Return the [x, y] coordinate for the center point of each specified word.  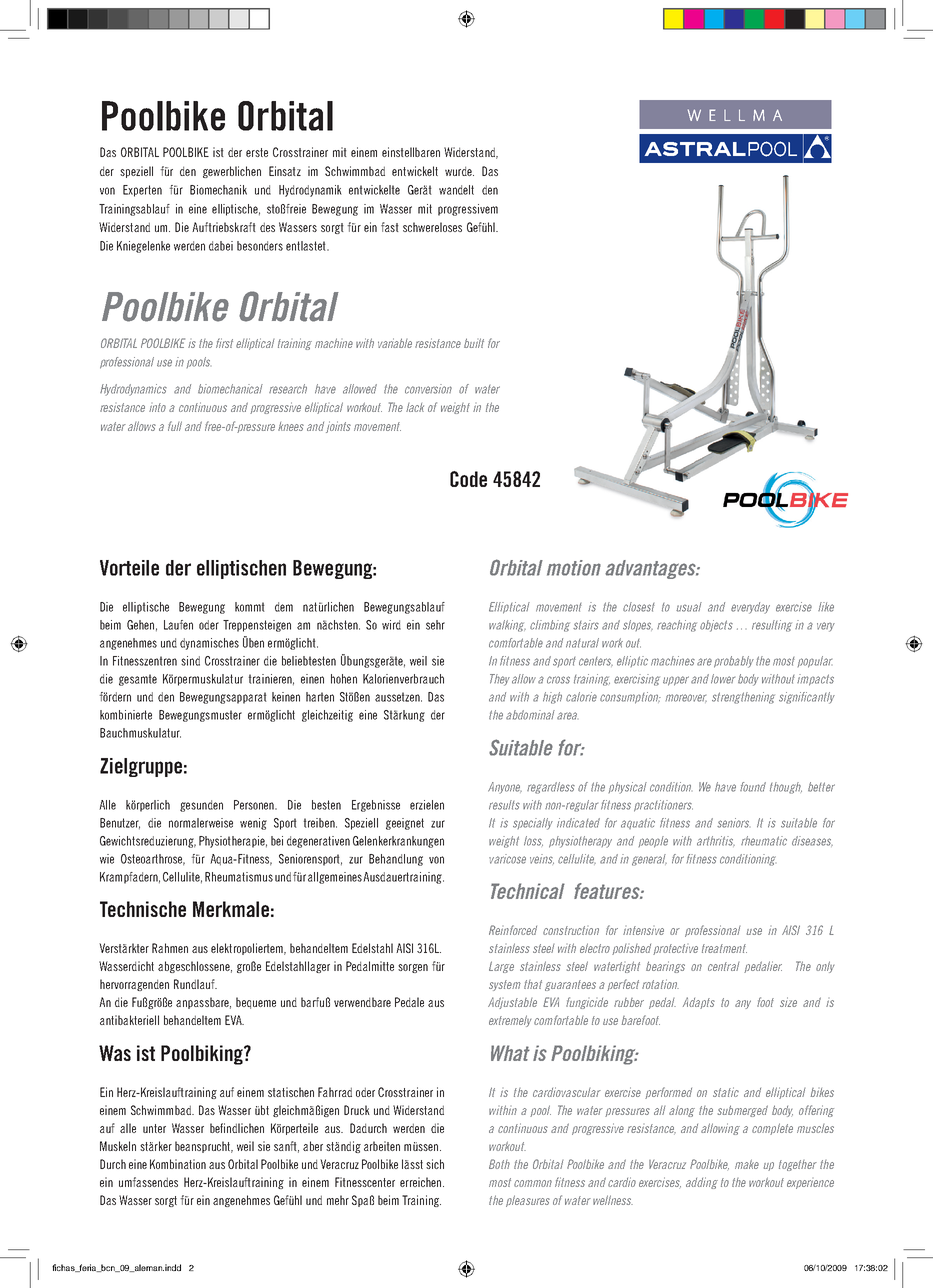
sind [190, 661]
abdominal [530, 715]
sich [435, 1164]
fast [390, 227]
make [747, 1164]
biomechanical [230, 389]
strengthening [743, 698]
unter [154, 1128]
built [474, 343]
